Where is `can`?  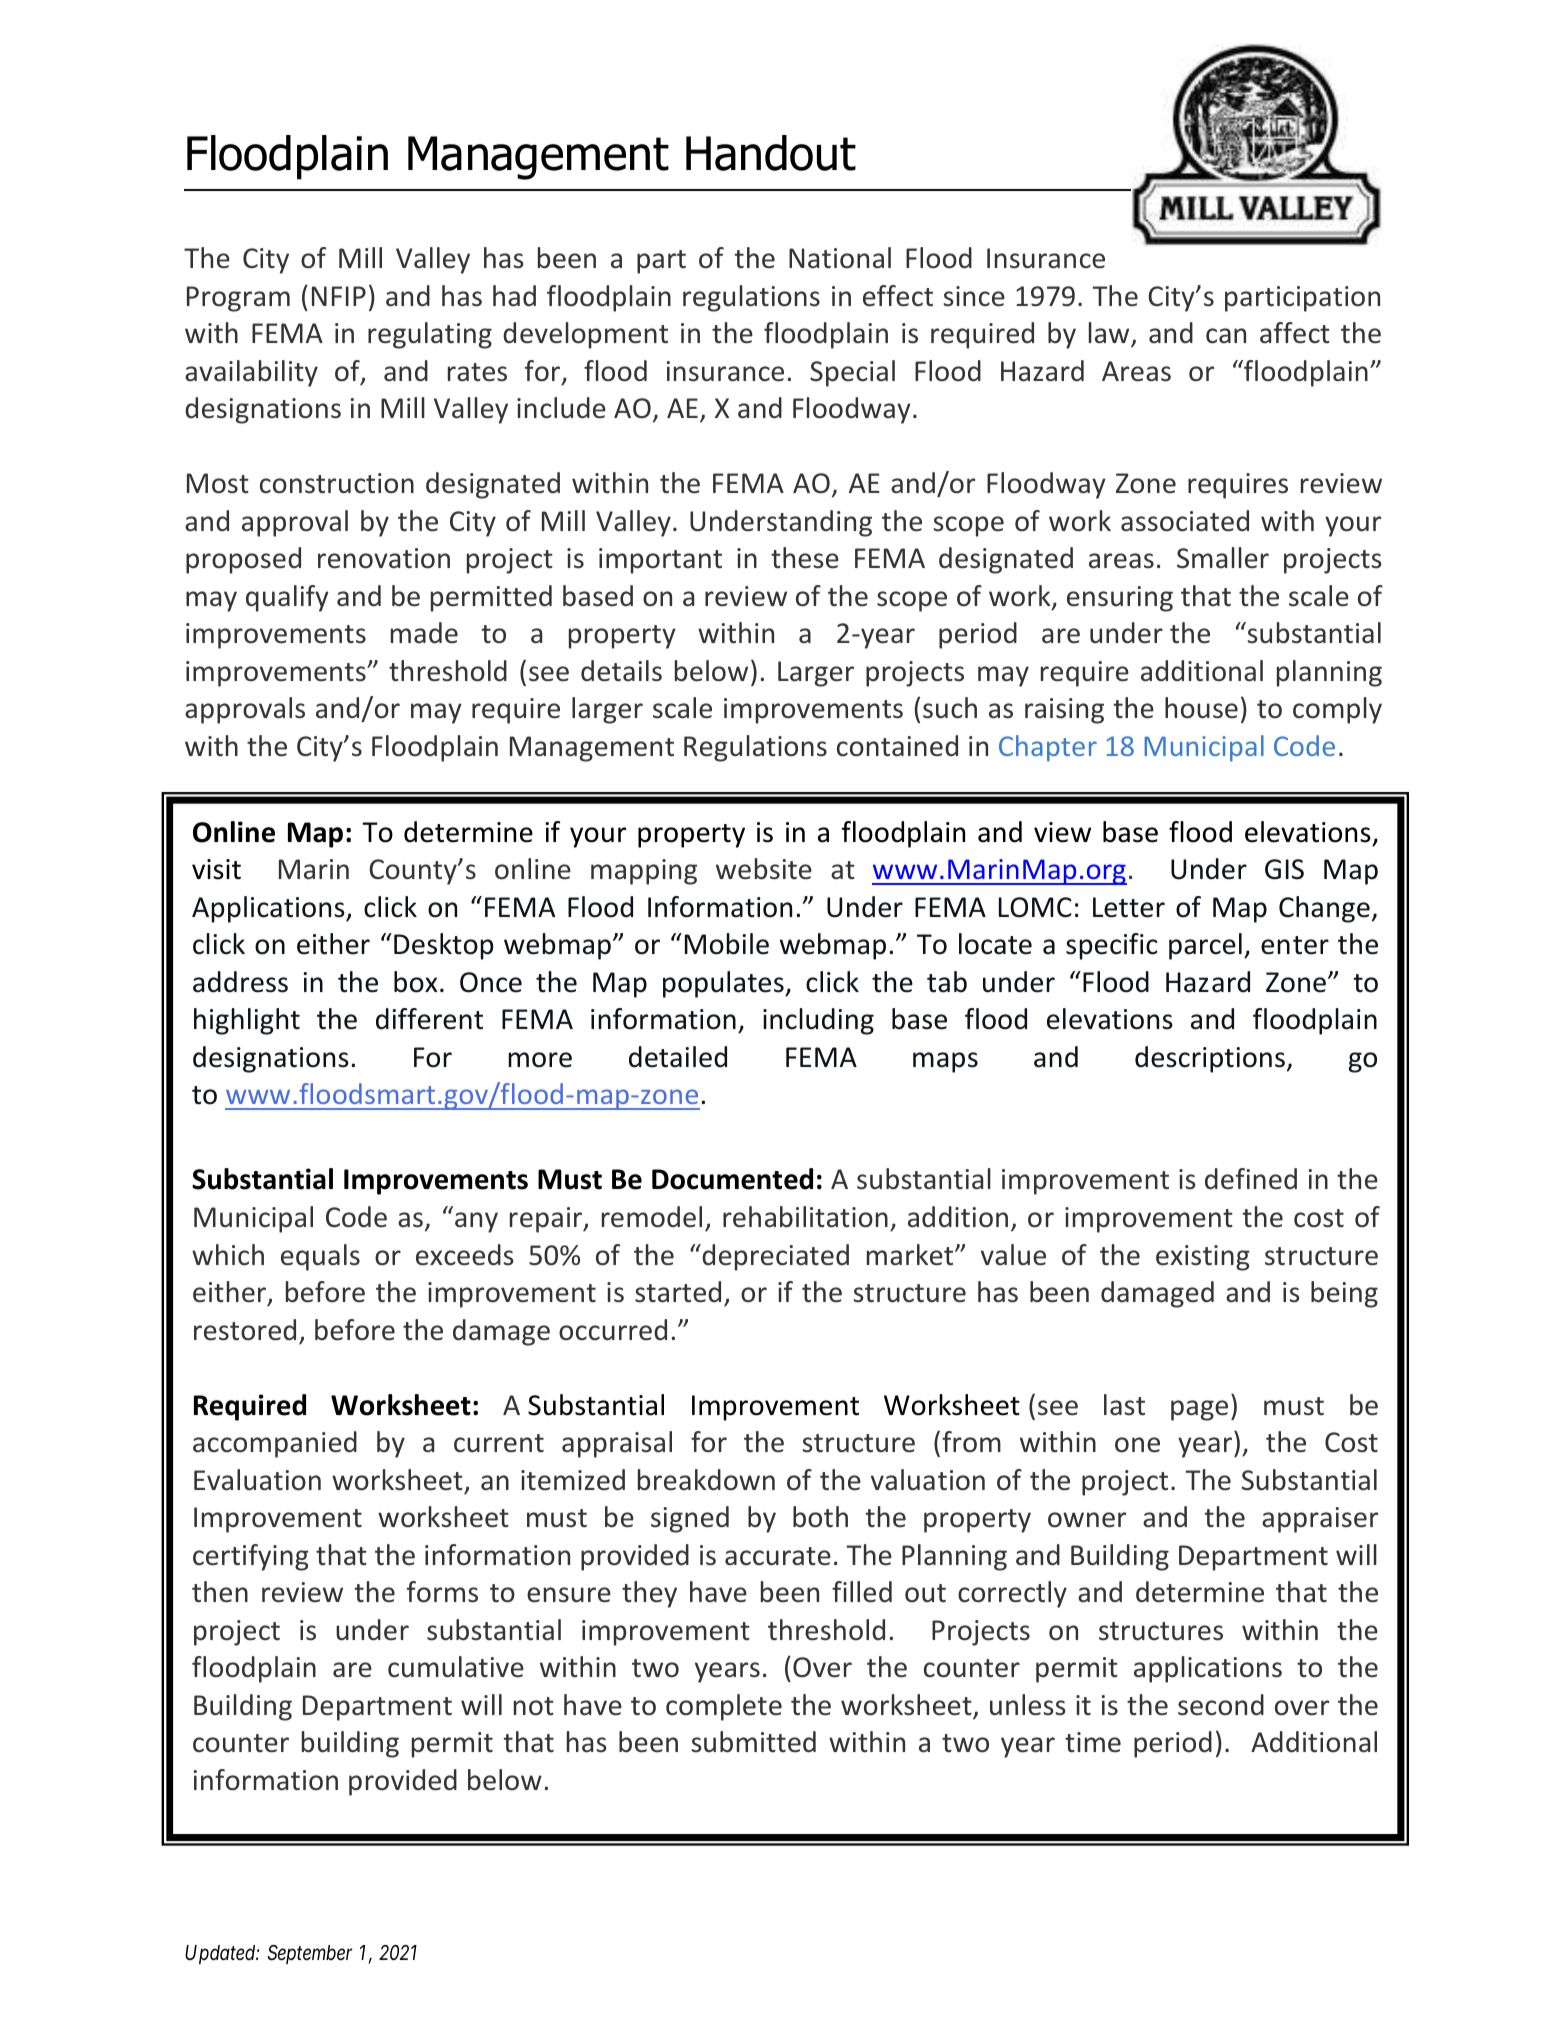 can is located at coordinates (1226, 336).
